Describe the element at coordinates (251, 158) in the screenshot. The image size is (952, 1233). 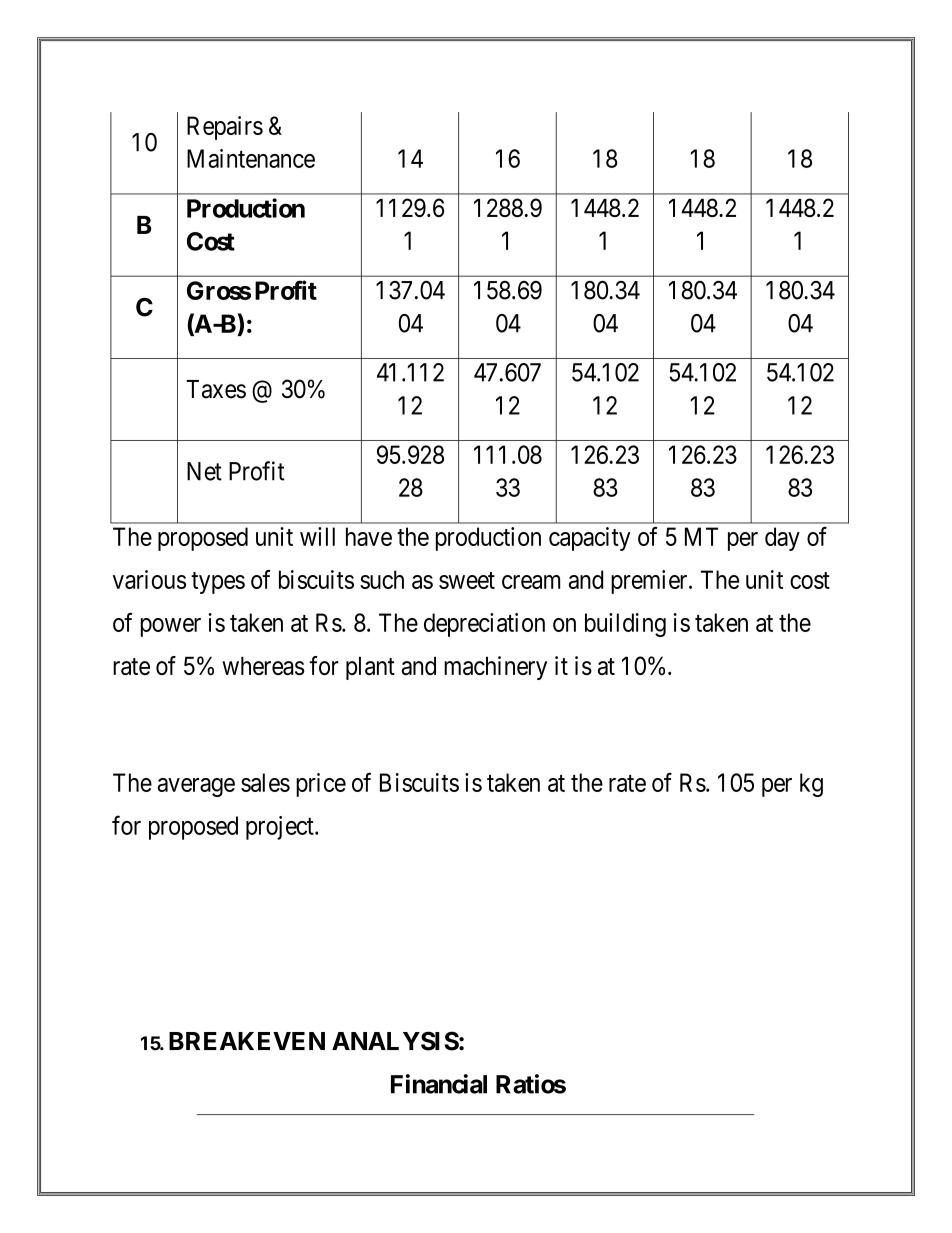
I see `Maintenance` at that location.
